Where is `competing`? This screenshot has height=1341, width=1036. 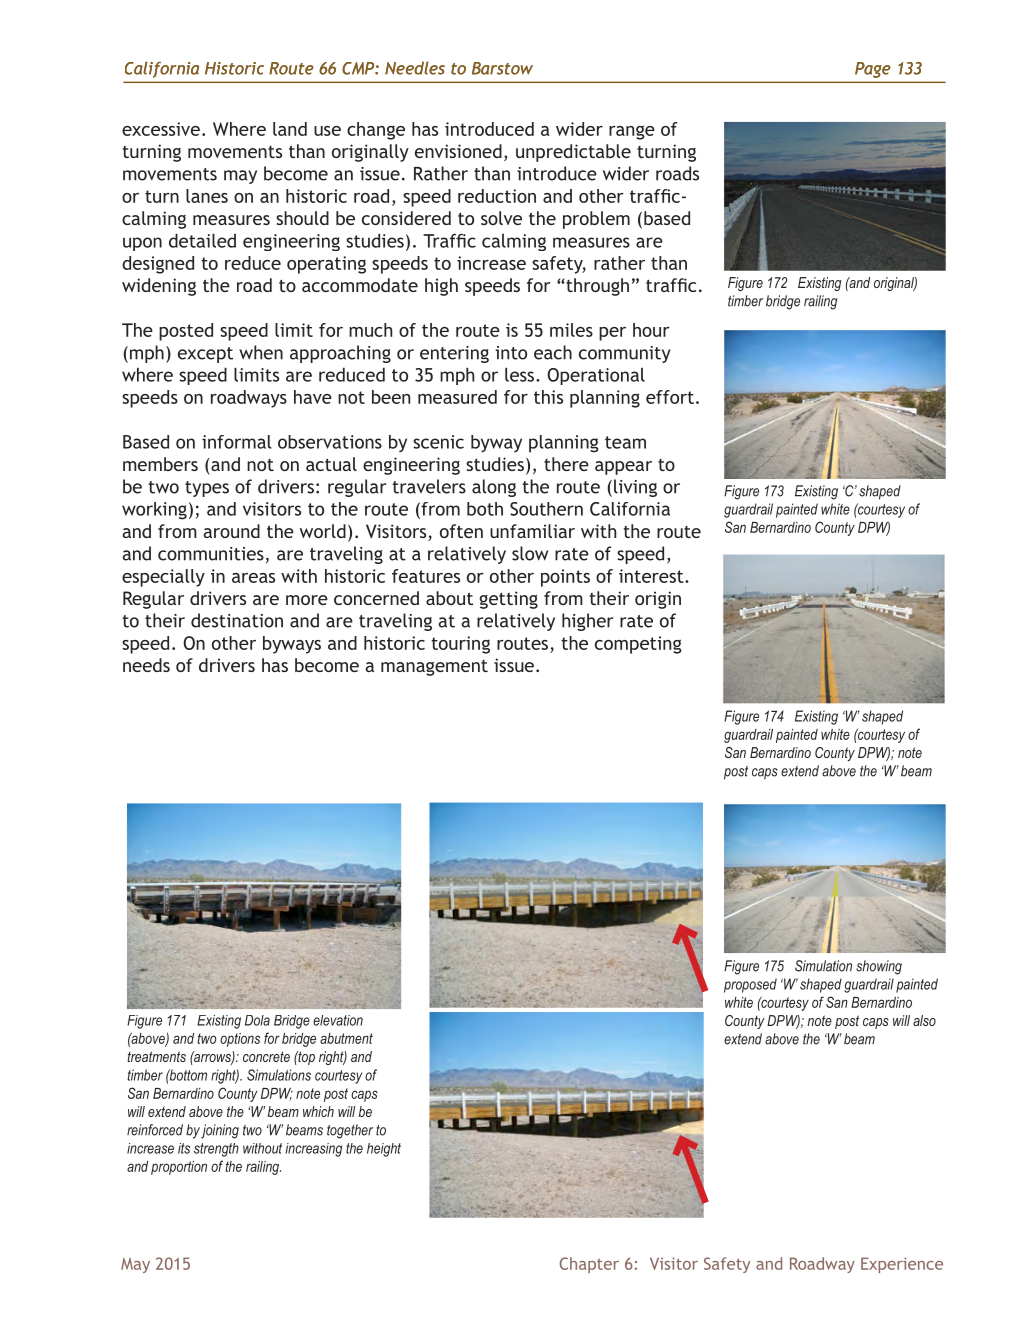 competing is located at coordinates (638, 645).
